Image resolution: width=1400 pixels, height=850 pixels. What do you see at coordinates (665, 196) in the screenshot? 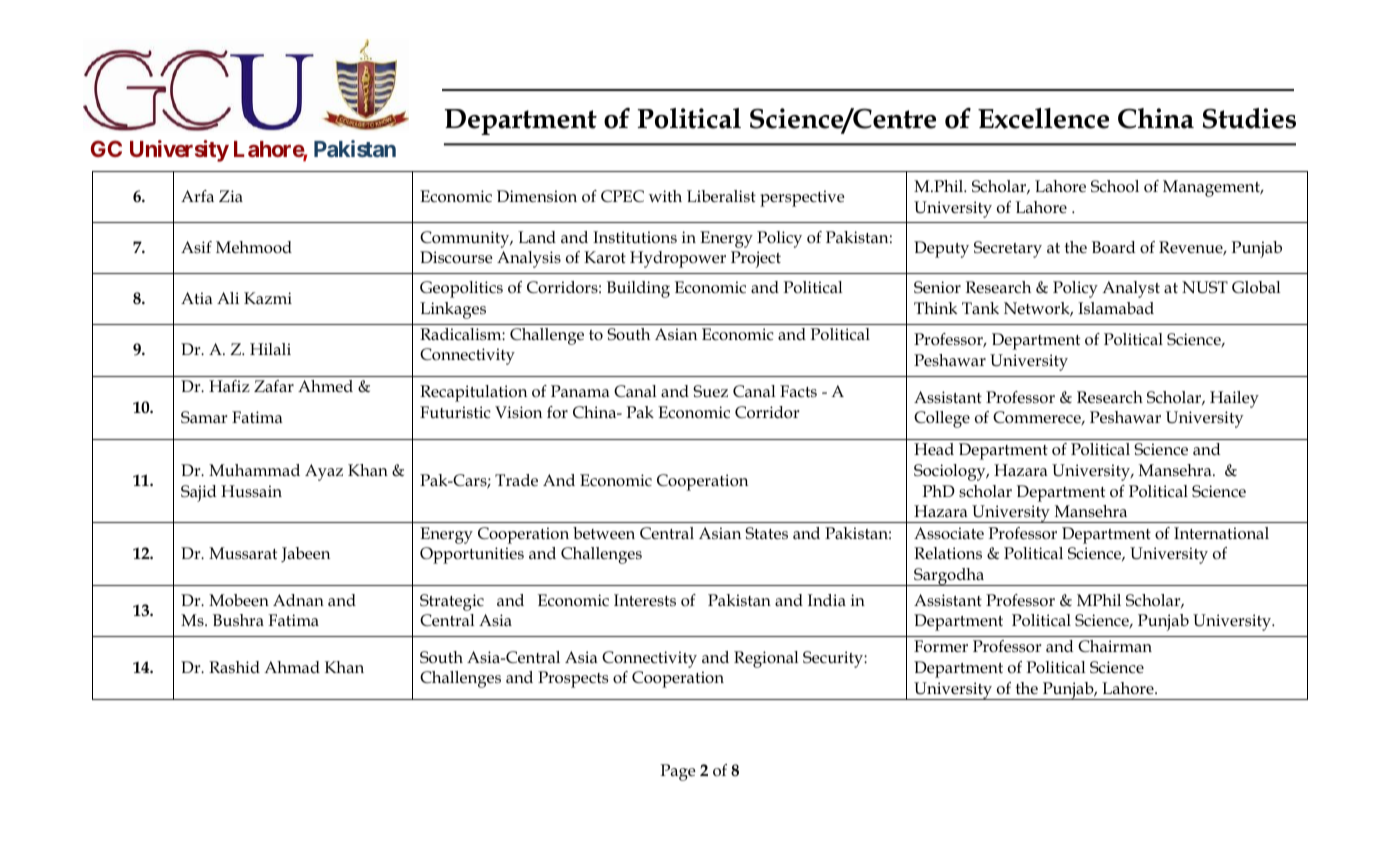
I see `with` at bounding box center [665, 196].
